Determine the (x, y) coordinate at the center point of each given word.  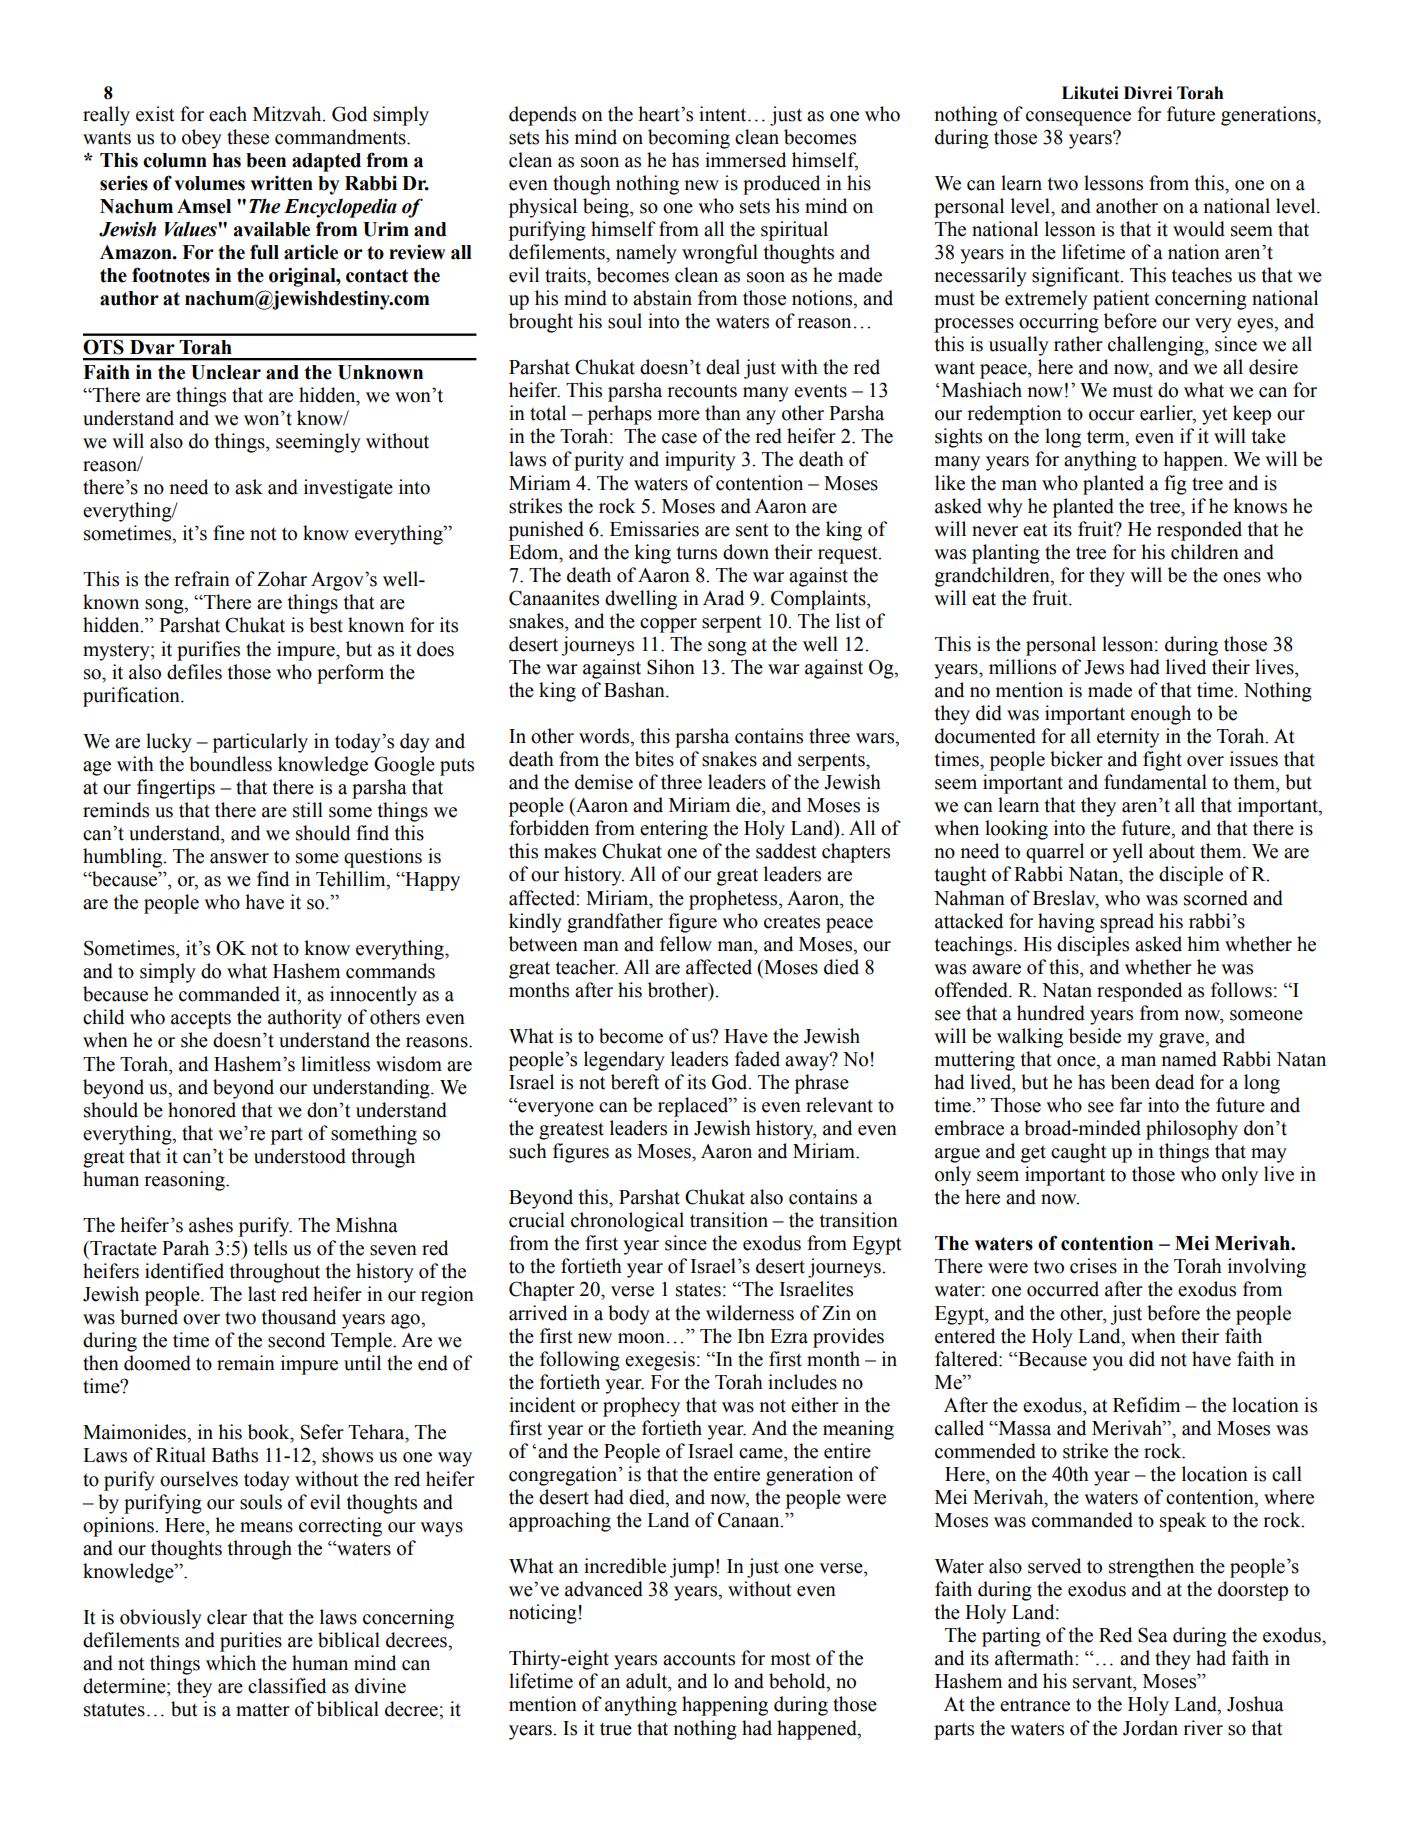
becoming (689, 139)
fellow (686, 944)
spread (1127, 923)
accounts (699, 1659)
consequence (1078, 118)
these (248, 137)
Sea (1153, 1635)
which (231, 1663)
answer (239, 858)
